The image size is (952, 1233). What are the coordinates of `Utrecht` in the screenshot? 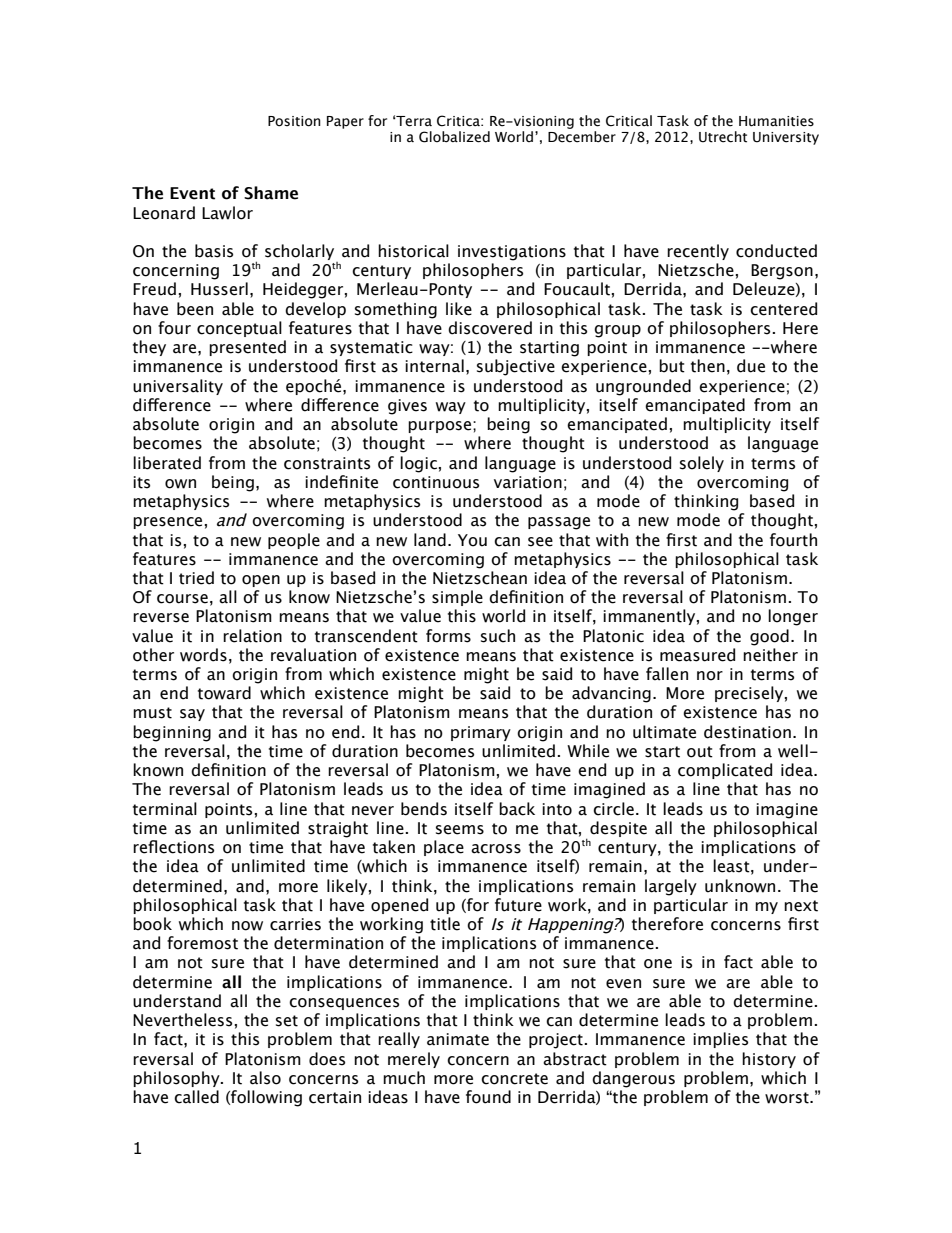 It's located at (723, 137).
